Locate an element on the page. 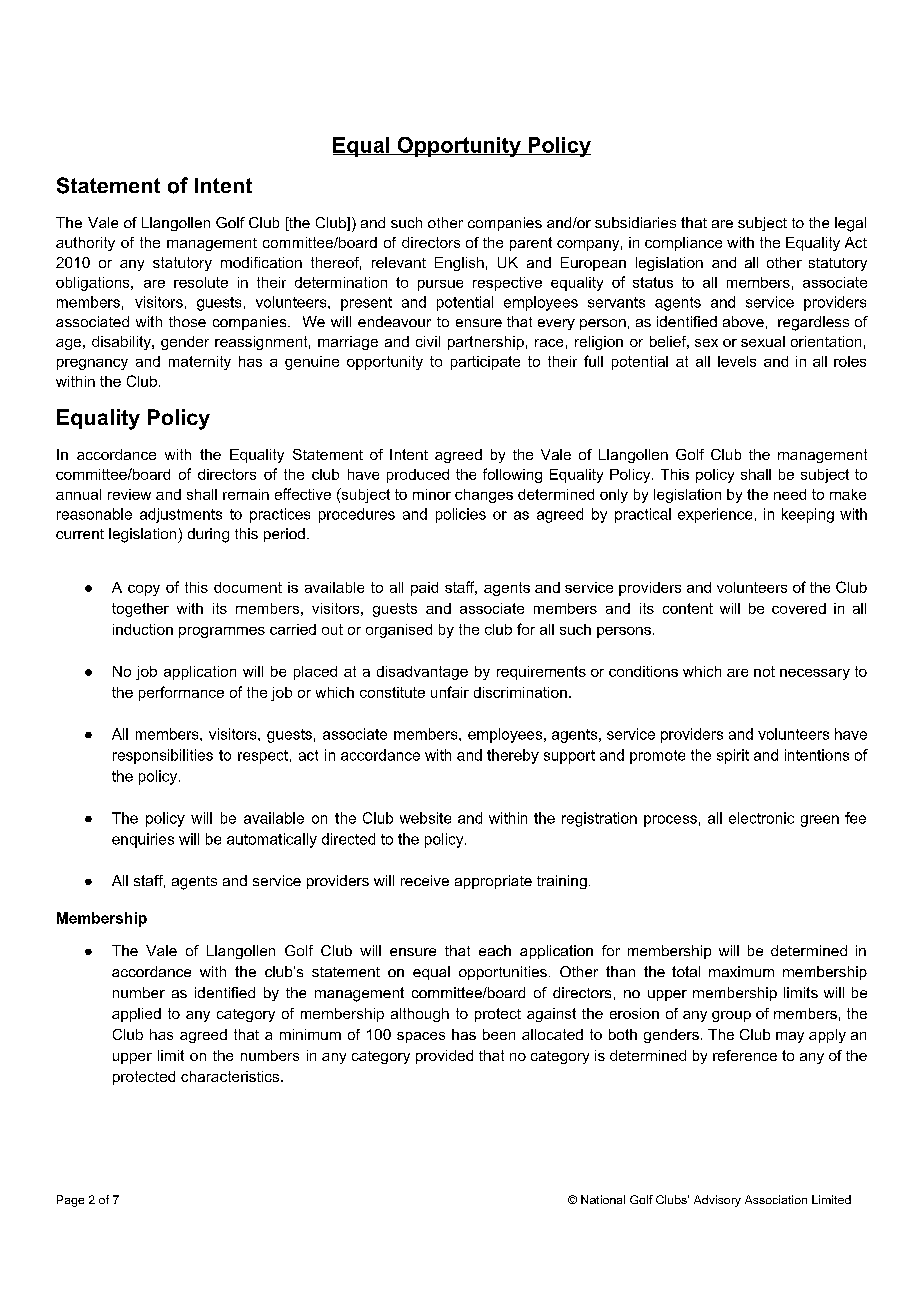 This document has width=924, height=1308. copy is located at coordinates (144, 590).
